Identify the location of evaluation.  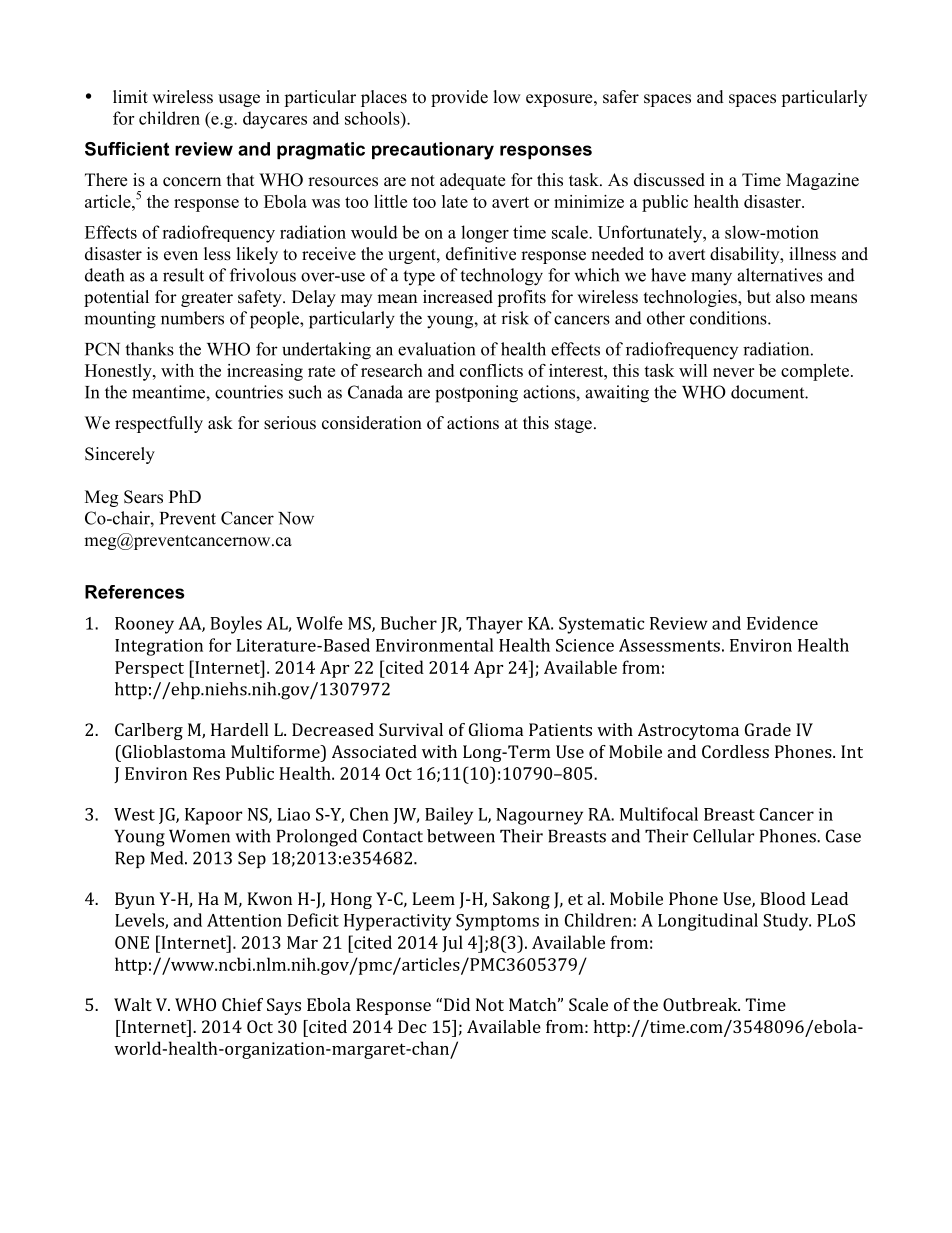
(436, 349).
